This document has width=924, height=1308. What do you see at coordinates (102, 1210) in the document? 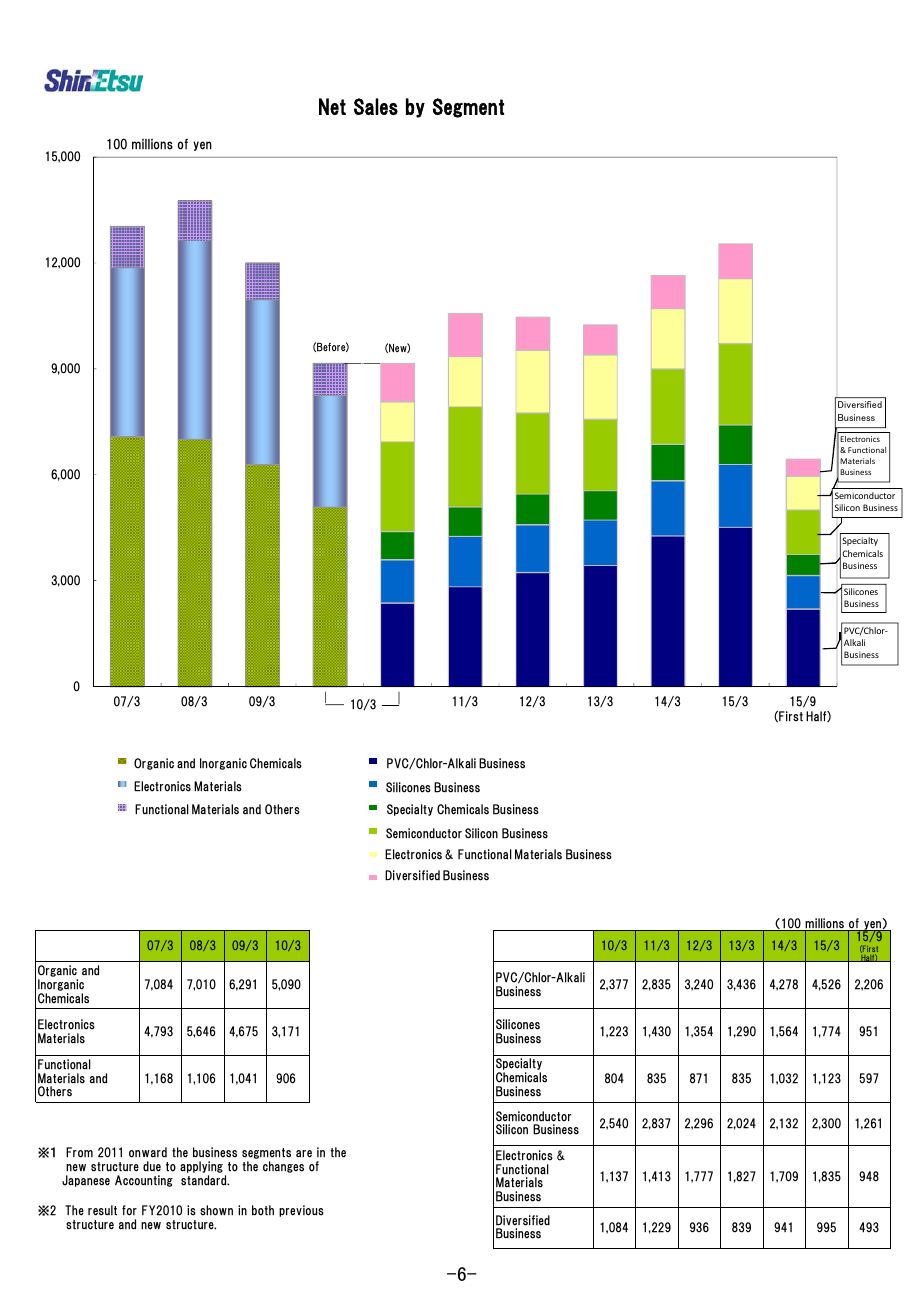
I see `result` at bounding box center [102, 1210].
